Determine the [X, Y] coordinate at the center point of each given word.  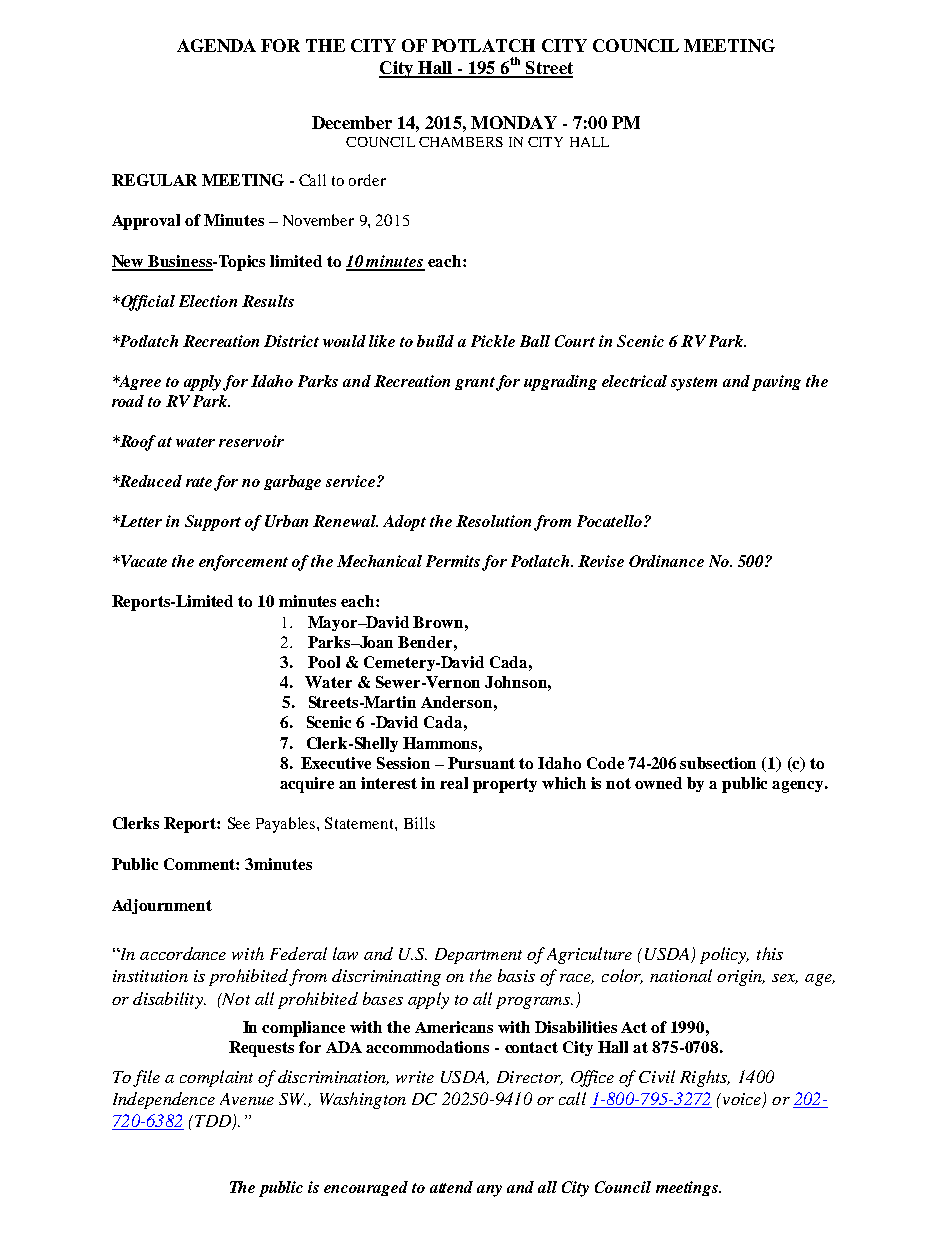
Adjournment [162, 906]
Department [478, 956]
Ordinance [666, 561]
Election [208, 301]
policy [724, 955]
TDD [214, 1122]
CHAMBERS [461, 142]
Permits [453, 561]
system [694, 384]
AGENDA [216, 45]
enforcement [243, 563]
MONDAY [514, 122]
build [435, 341]
